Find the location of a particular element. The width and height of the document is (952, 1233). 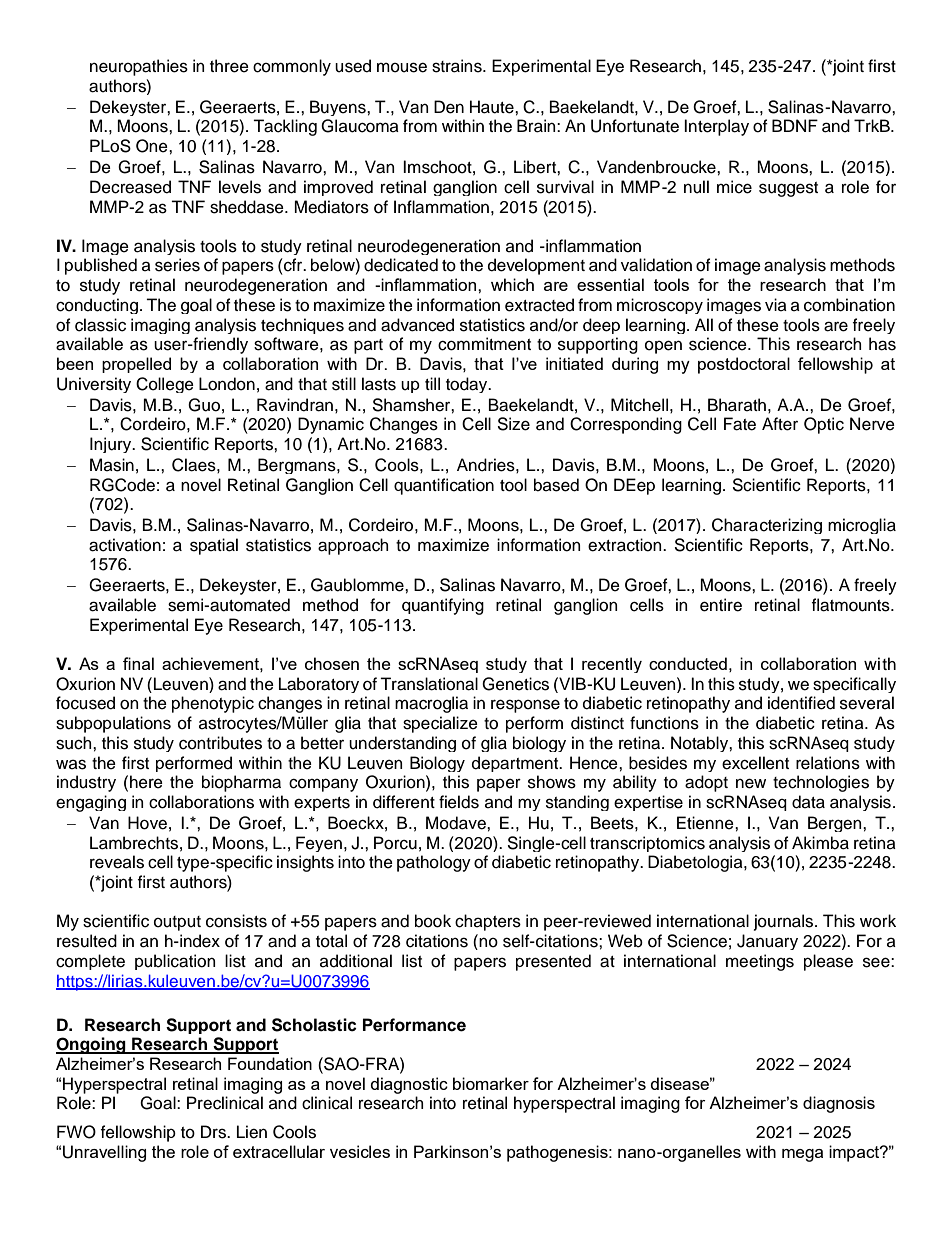

Size is located at coordinates (513, 424).
